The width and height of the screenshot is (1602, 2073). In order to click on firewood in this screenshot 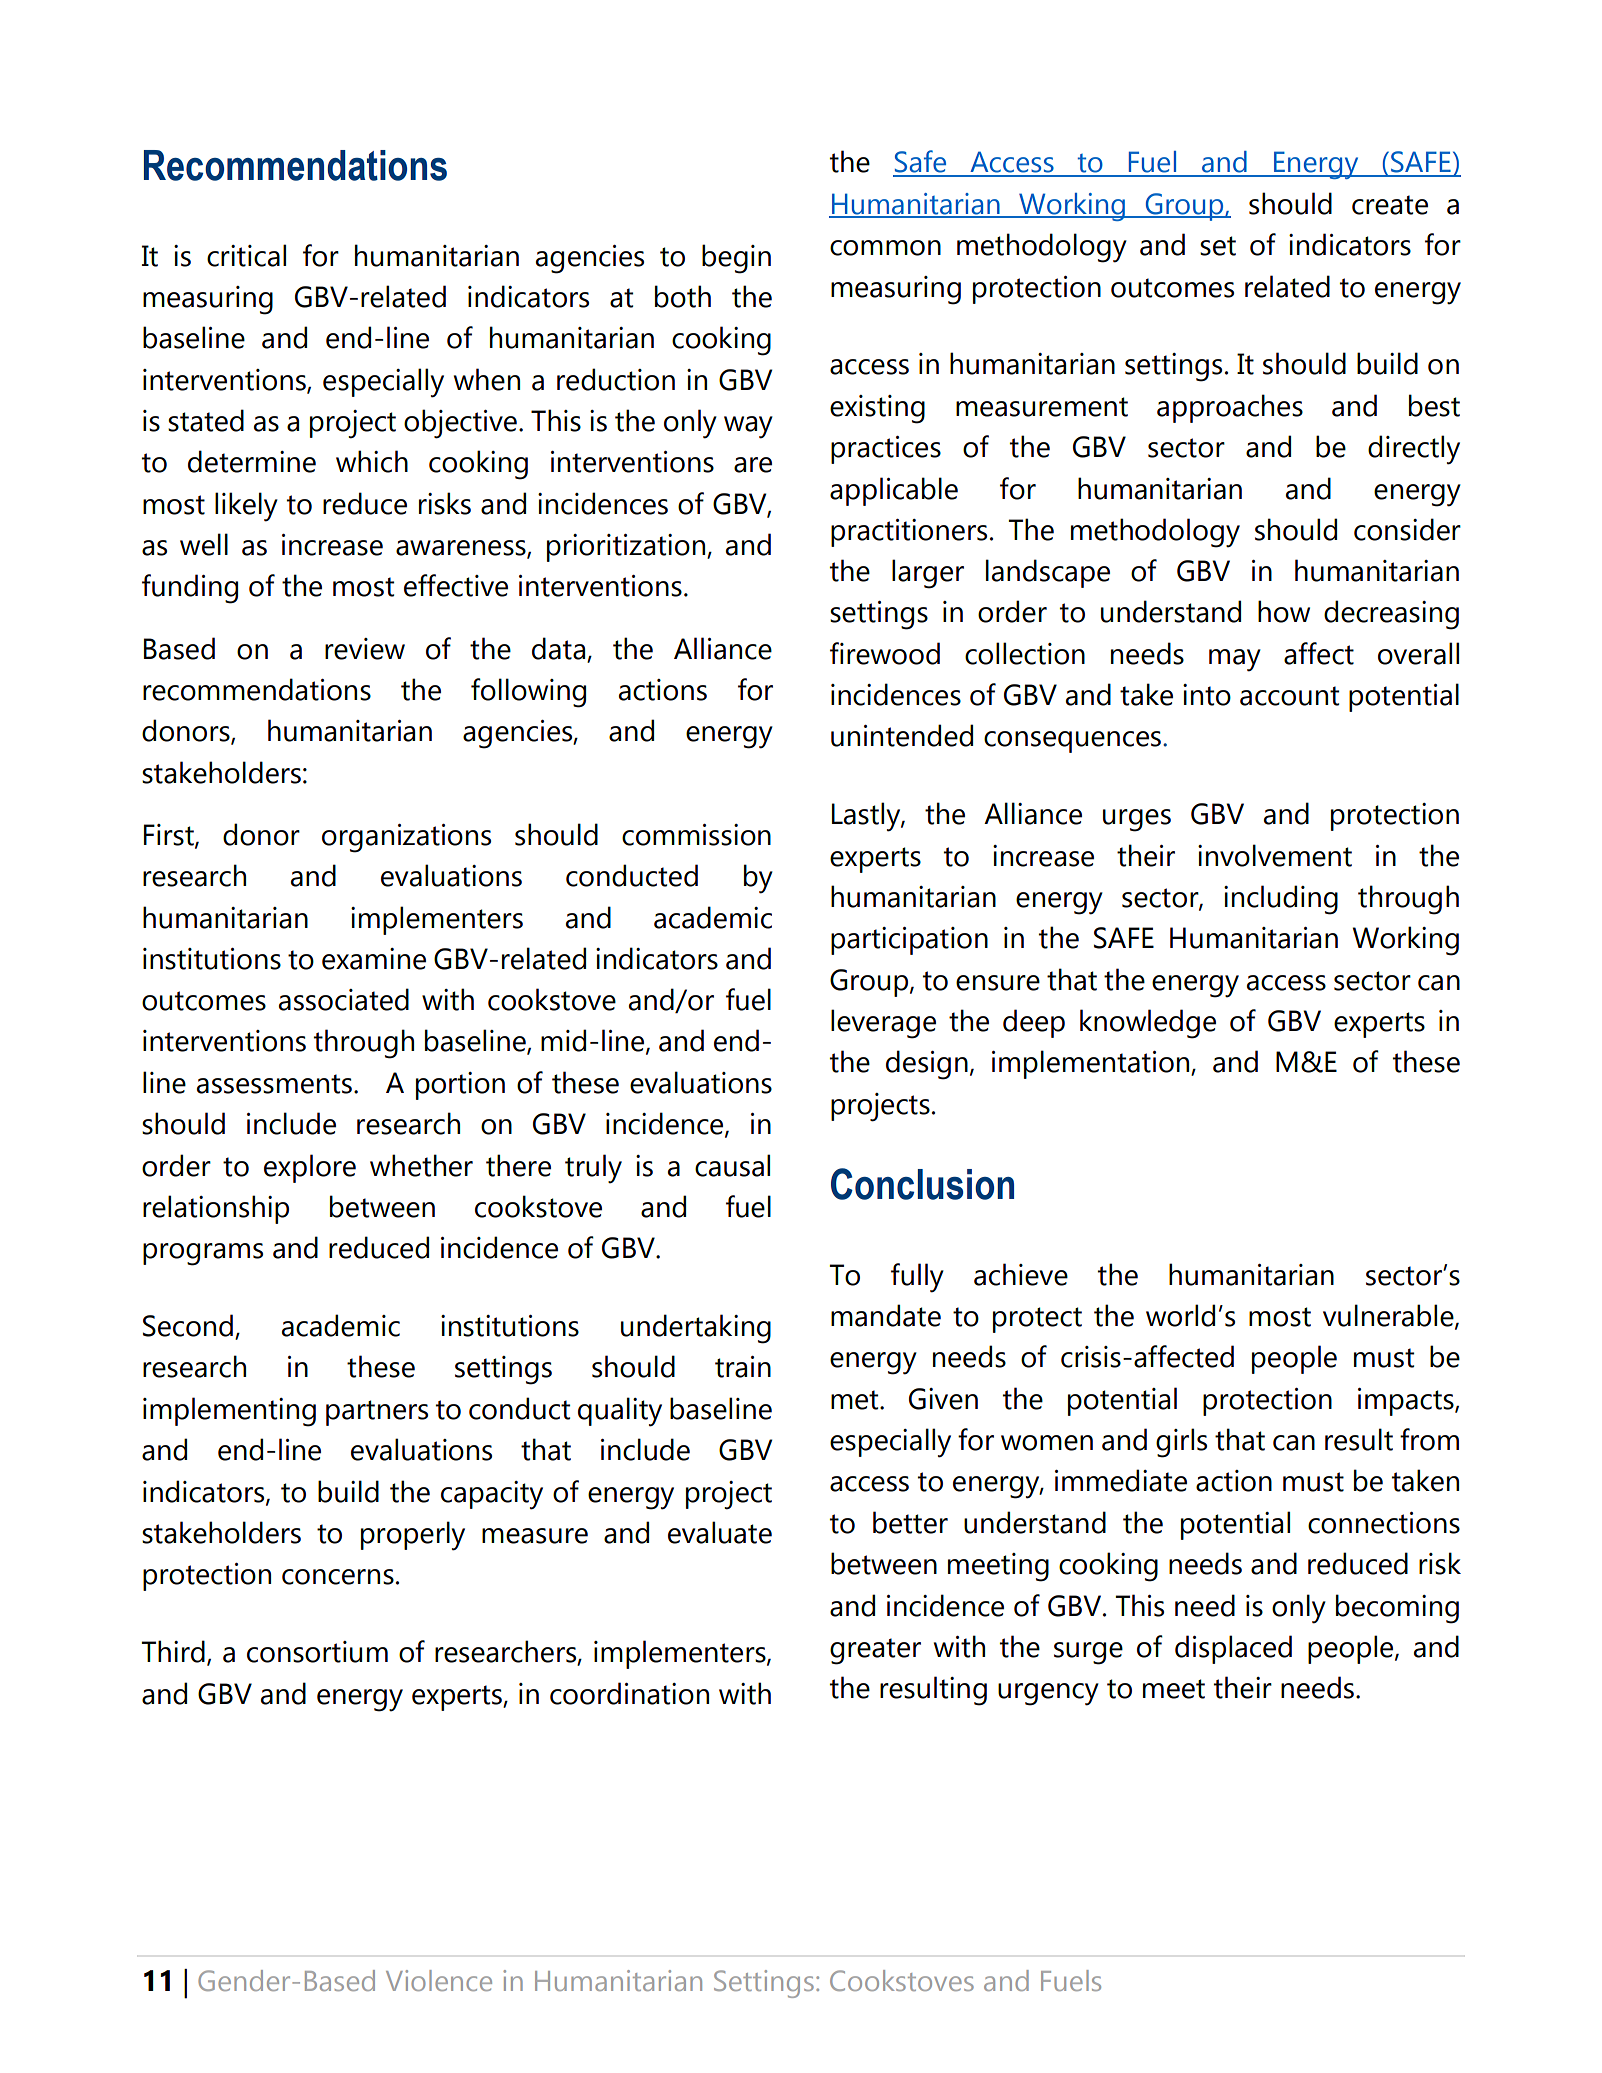, I will do `click(885, 653)`.
